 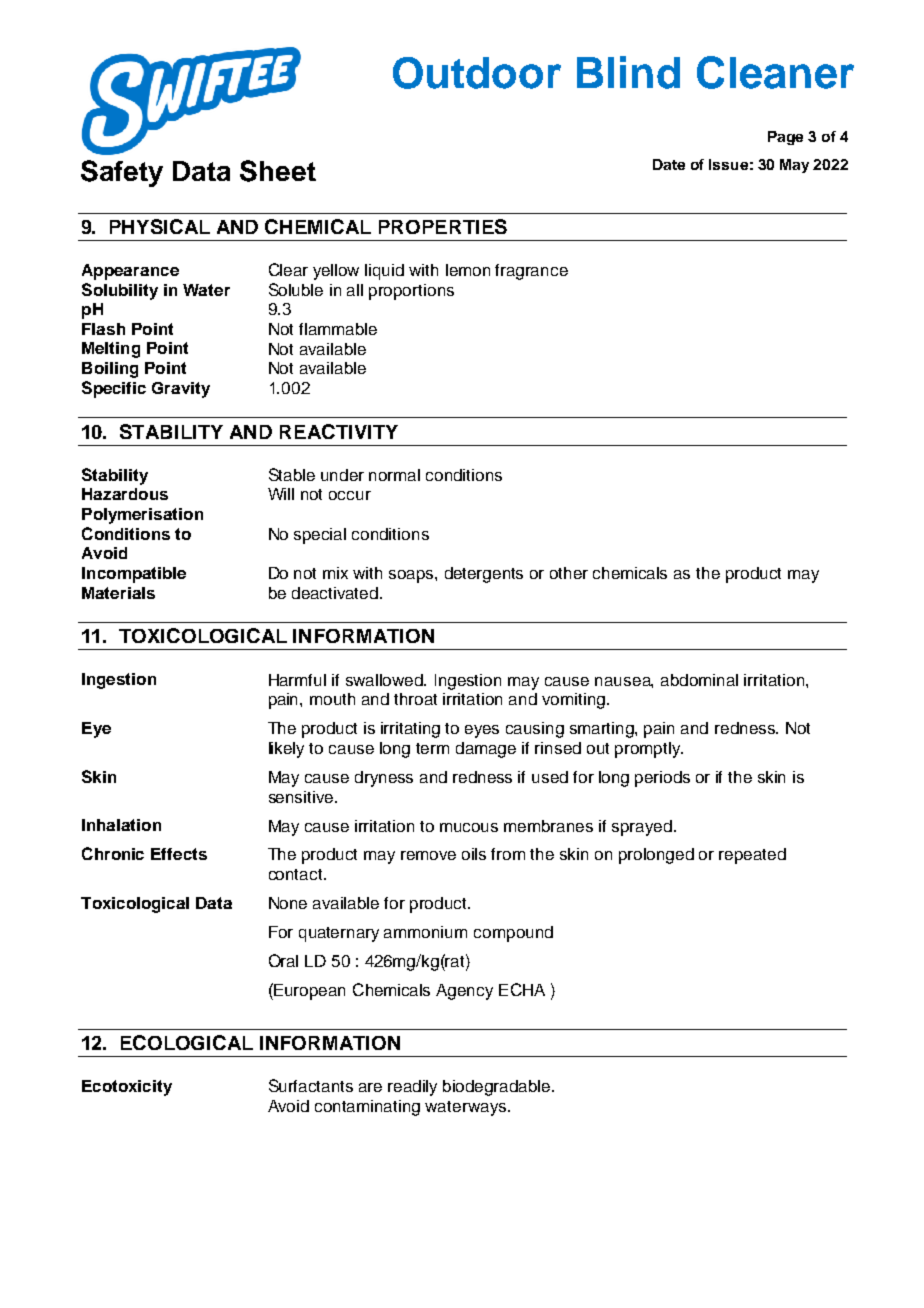 What do you see at coordinates (531, 272) in the document?
I see `fragrance` at bounding box center [531, 272].
